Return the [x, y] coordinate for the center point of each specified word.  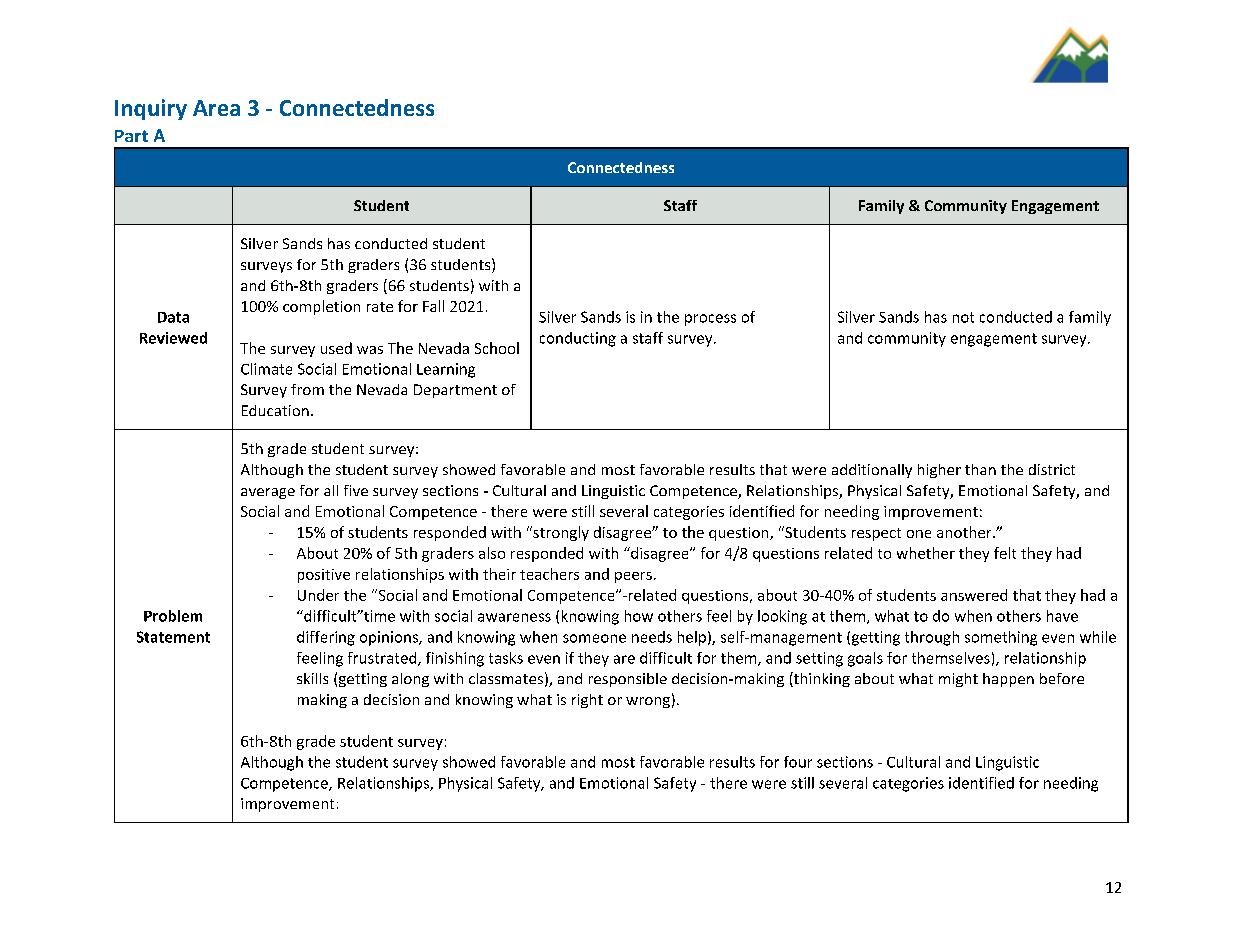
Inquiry [151, 109]
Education [275, 410]
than [980, 469]
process [710, 320]
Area [216, 108]
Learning [446, 370]
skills [312, 678]
